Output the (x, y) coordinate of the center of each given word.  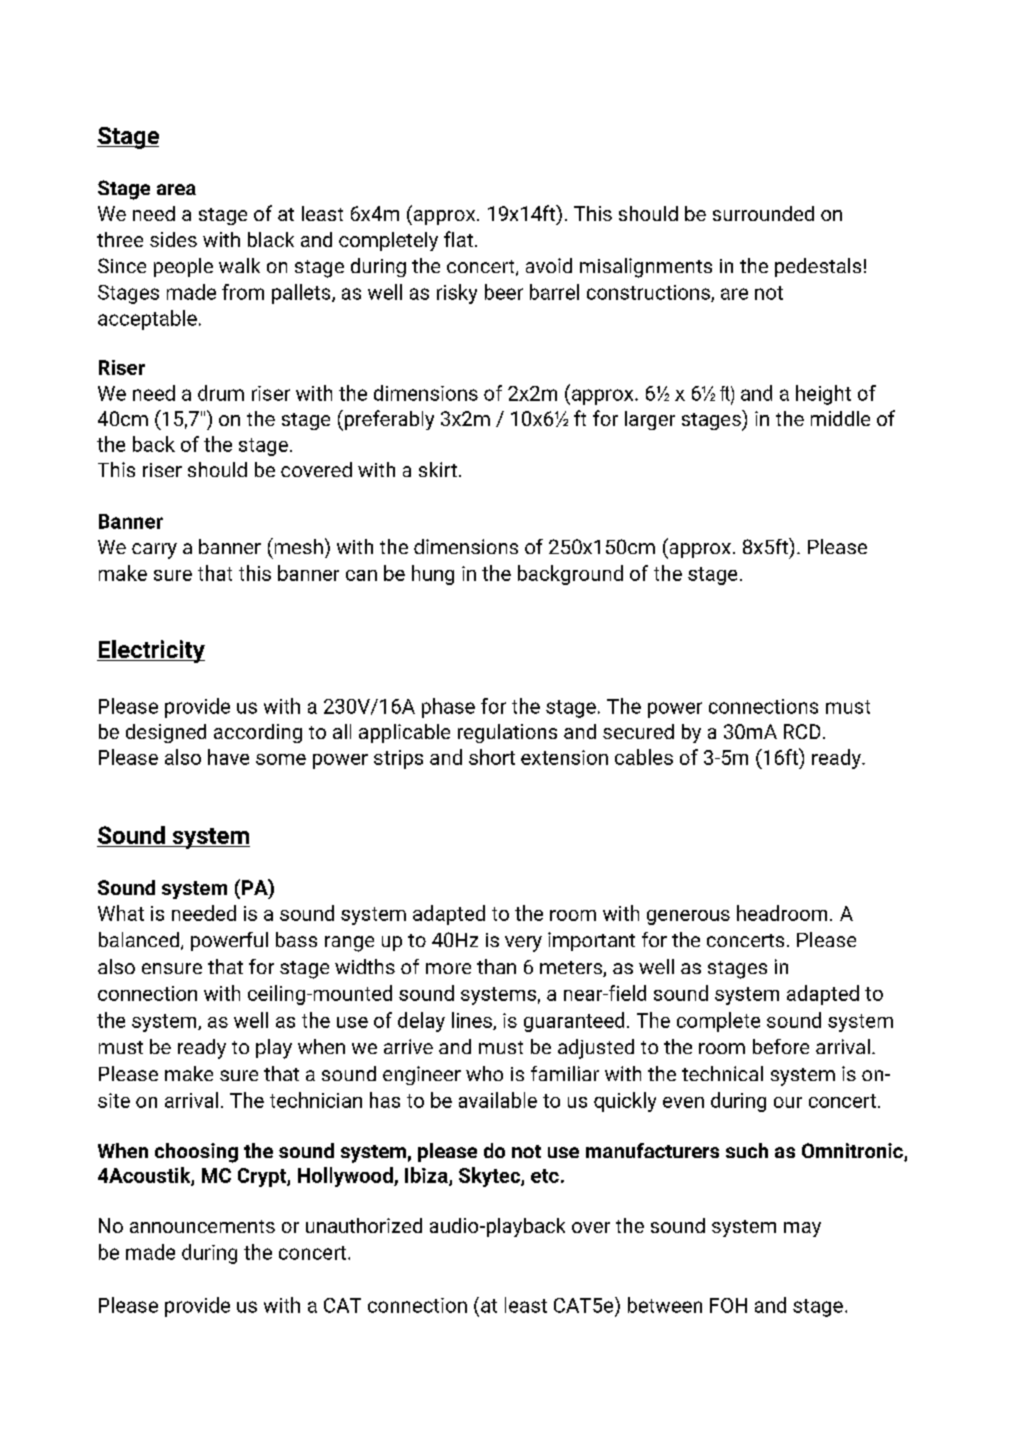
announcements (202, 1226)
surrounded (763, 213)
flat (458, 239)
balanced (139, 939)
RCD (802, 731)
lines (473, 1021)
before (781, 1046)
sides (173, 239)
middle (840, 418)
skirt (438, 469)
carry (154, 551)
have (228, 757)
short (492, 757)
